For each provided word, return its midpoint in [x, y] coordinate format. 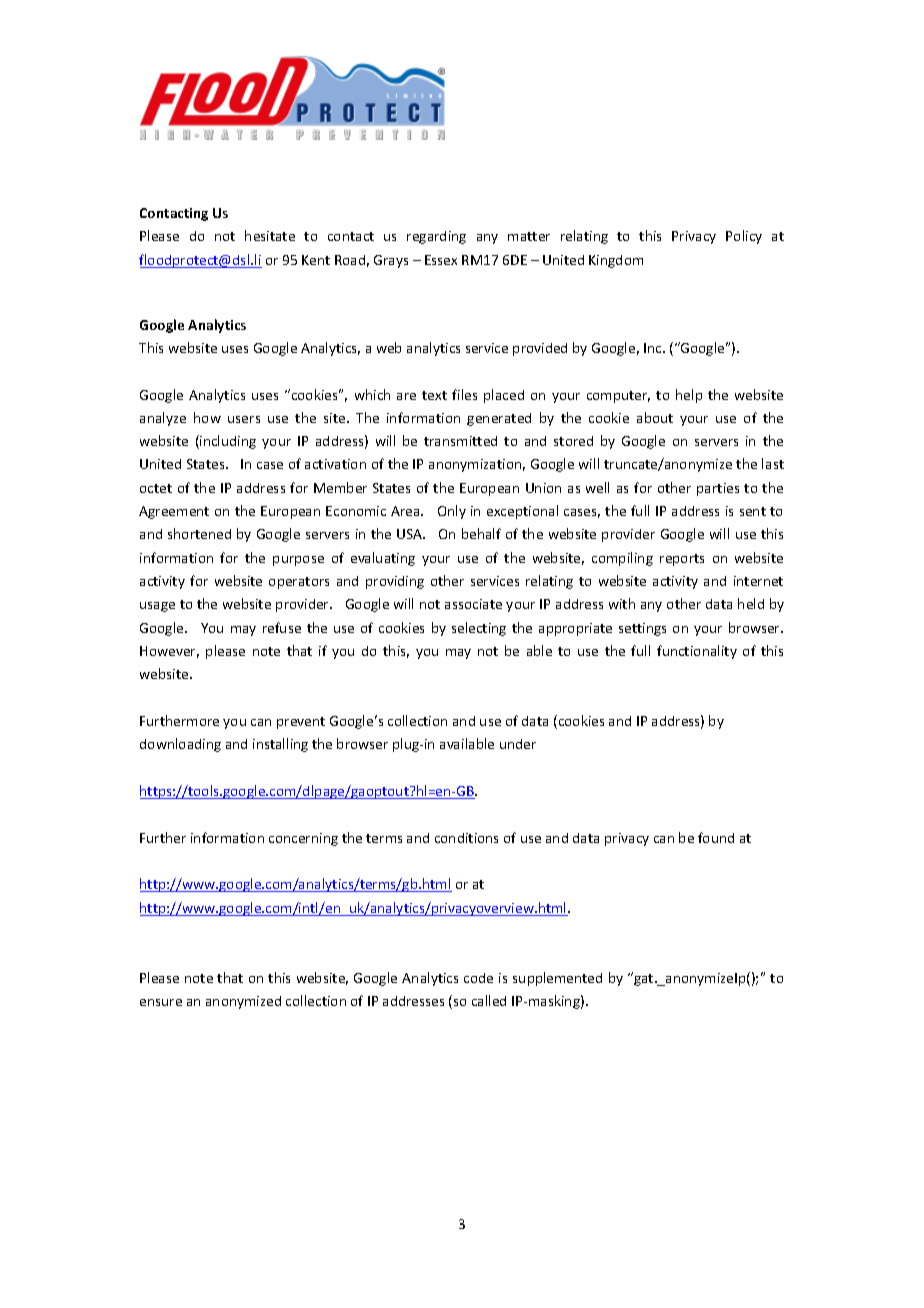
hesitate [270, 235]
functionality [697, 652]
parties [718, 489]
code [478, 978]
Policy [744, 237]
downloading [180, 745]
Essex [441, 260]
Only [452, 512]
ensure [161, 1002]
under [518, 744]
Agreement [174, 512]
